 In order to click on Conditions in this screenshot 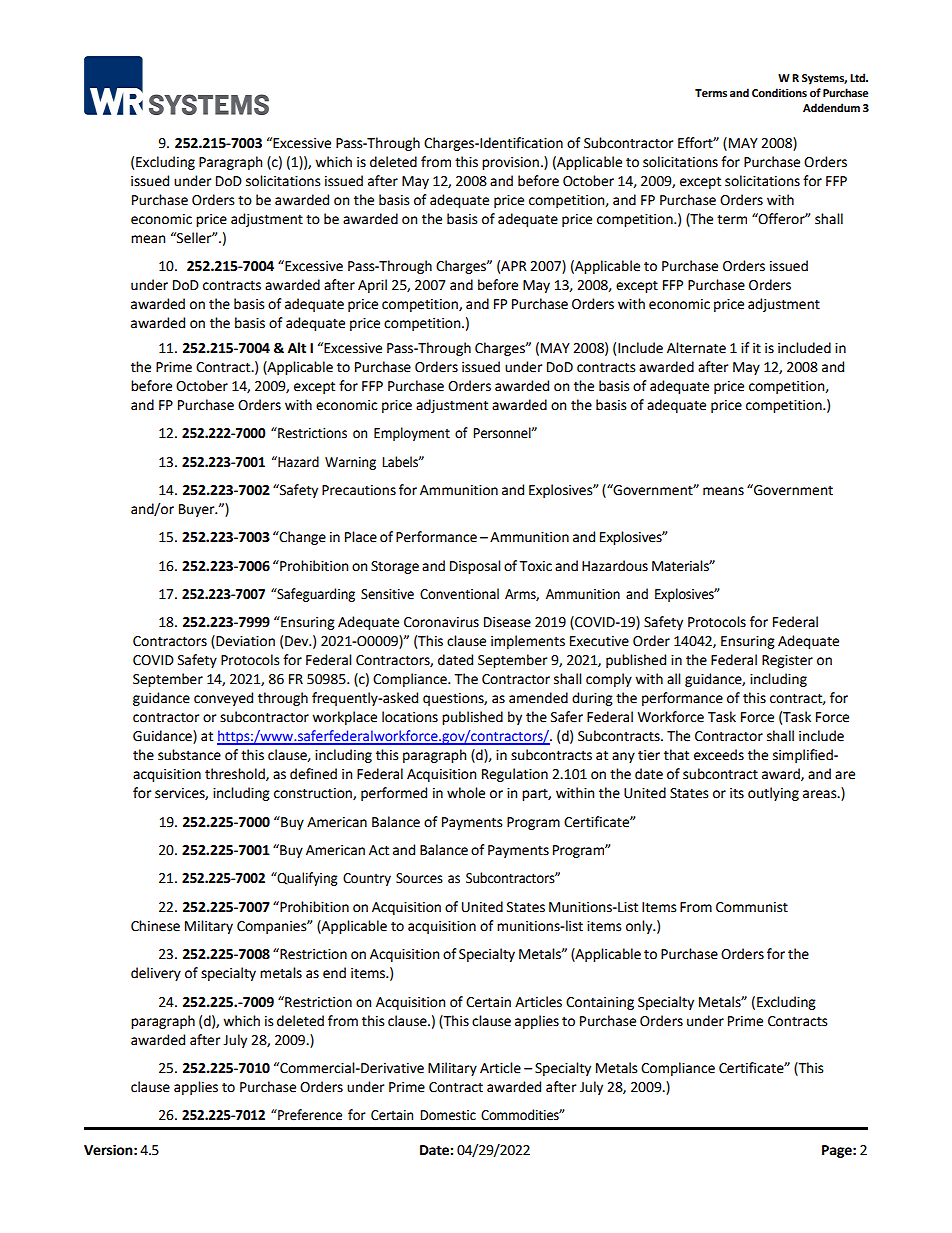, I will do `click(779, 92)`.
